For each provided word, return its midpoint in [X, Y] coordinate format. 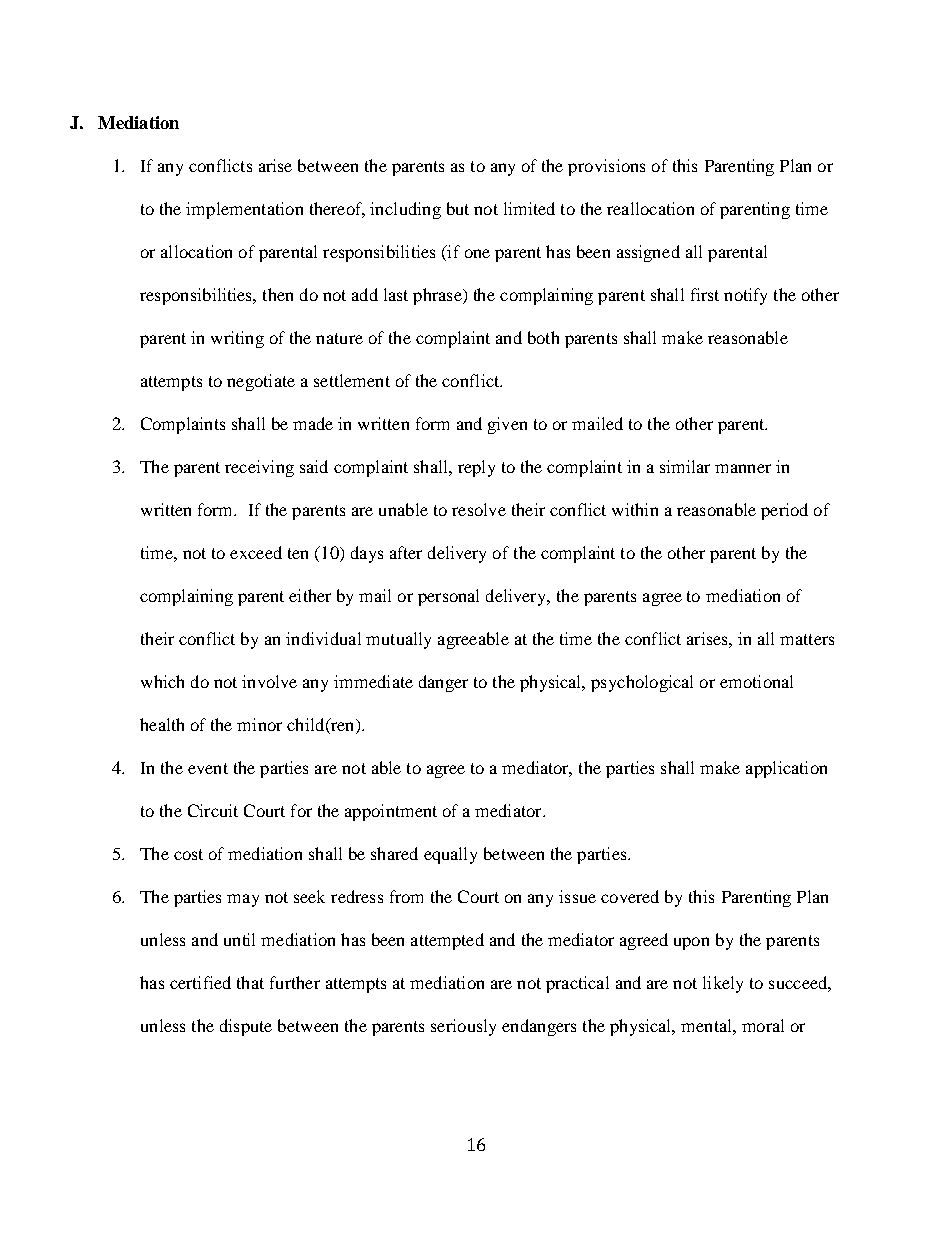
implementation [244, 210]
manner [743, 468]
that [250, 982]
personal [448, 597]
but [458, 208]
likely [723, 984]
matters [807, 639]
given [507, 425]
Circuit [213, 810]
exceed [256, 552]
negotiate [261, 382]
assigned [648, 253]
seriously [463, 1027]
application [786, 769]
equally [450, 855]
